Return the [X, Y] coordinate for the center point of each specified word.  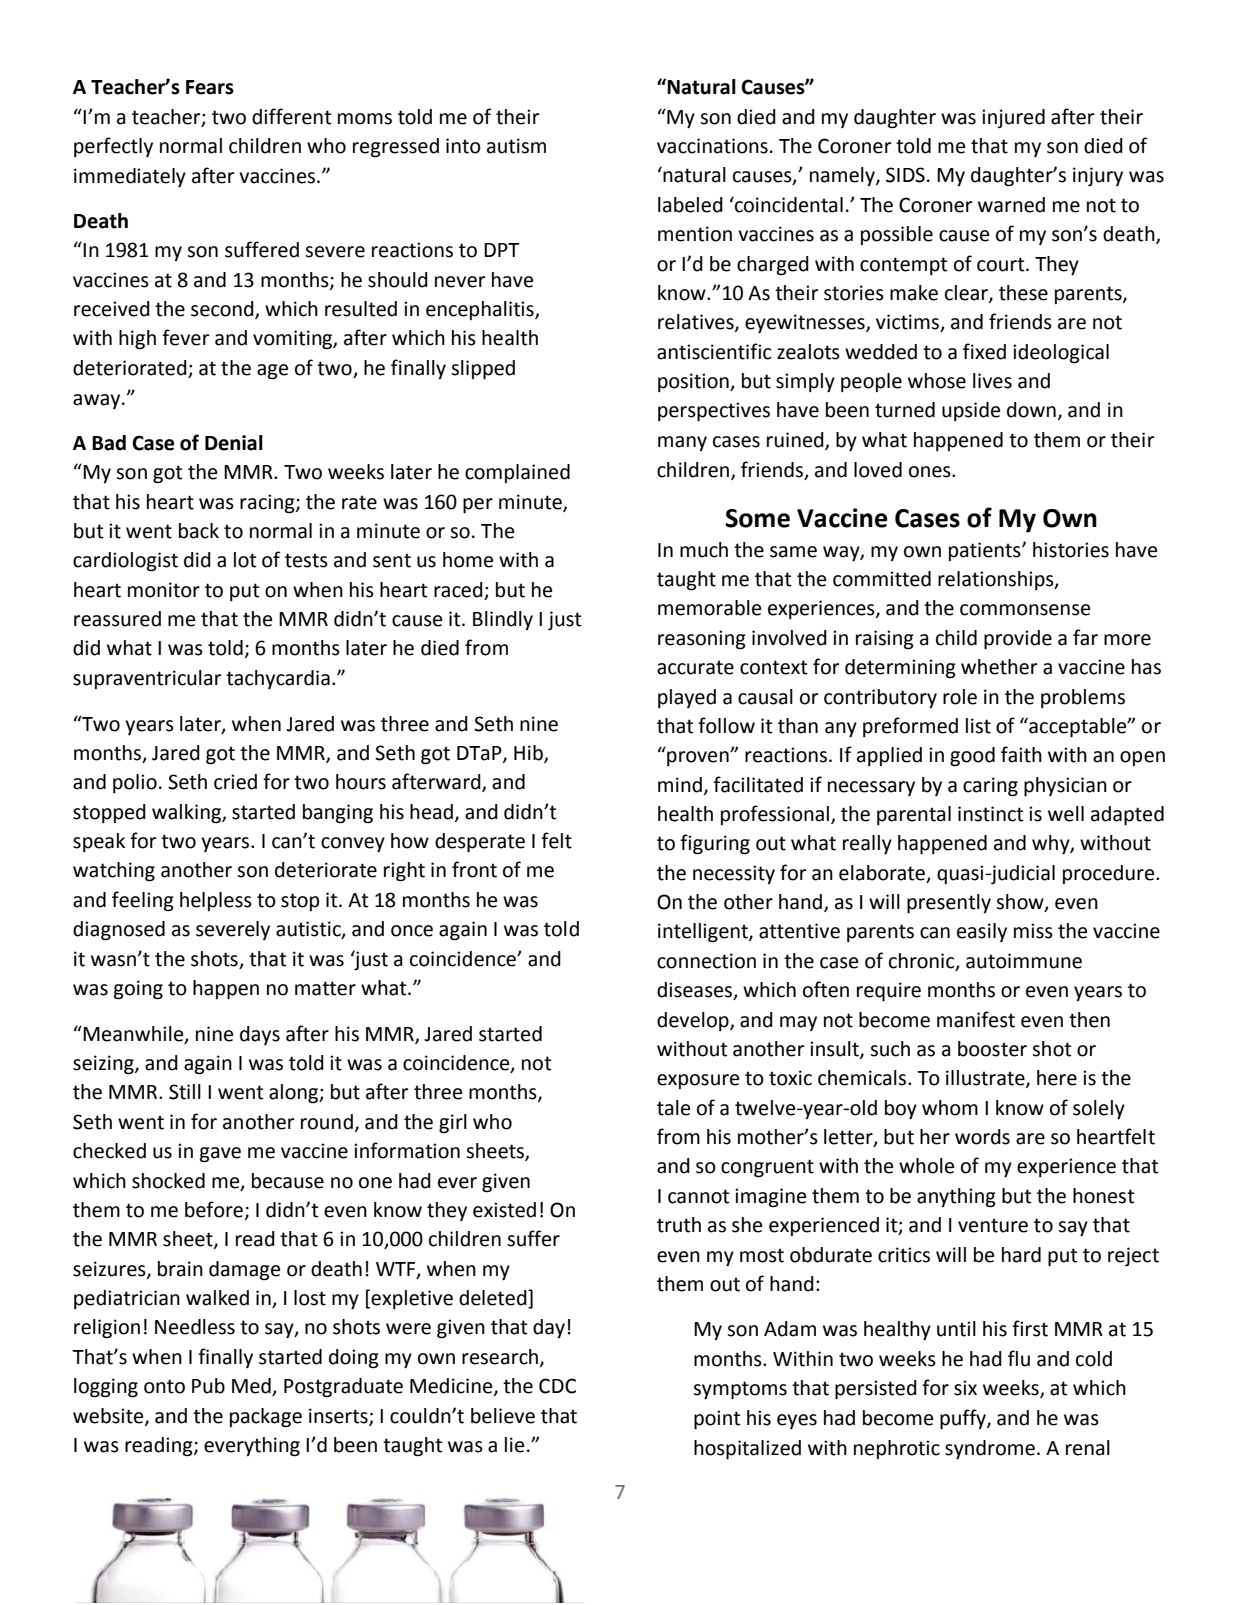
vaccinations [712, 146]
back [199, 531]
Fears [210, 87]
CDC [557, 1386]
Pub [208, 1386]
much [704, 550]
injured [1013, 118]
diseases [696, 991]
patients [986, 551]
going [138, 990]
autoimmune [1024, 961]
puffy [964, 1419]
